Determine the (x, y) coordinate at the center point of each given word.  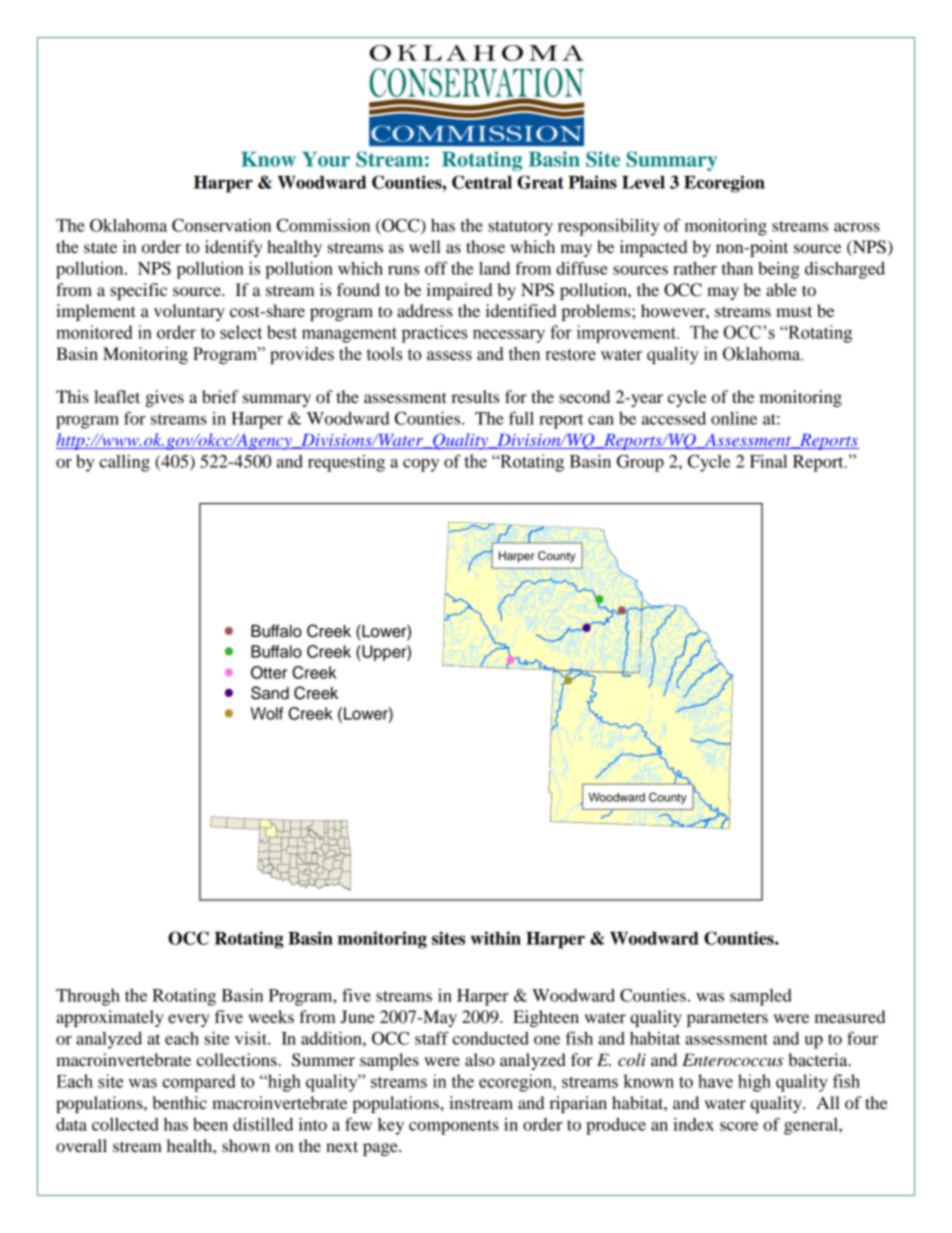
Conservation (221, 225)
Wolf (266, 713)
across (857, 227)
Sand (270, 693)
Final (768, 461)
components (454, 1127)
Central (482, 182)
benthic (179, 1102)
